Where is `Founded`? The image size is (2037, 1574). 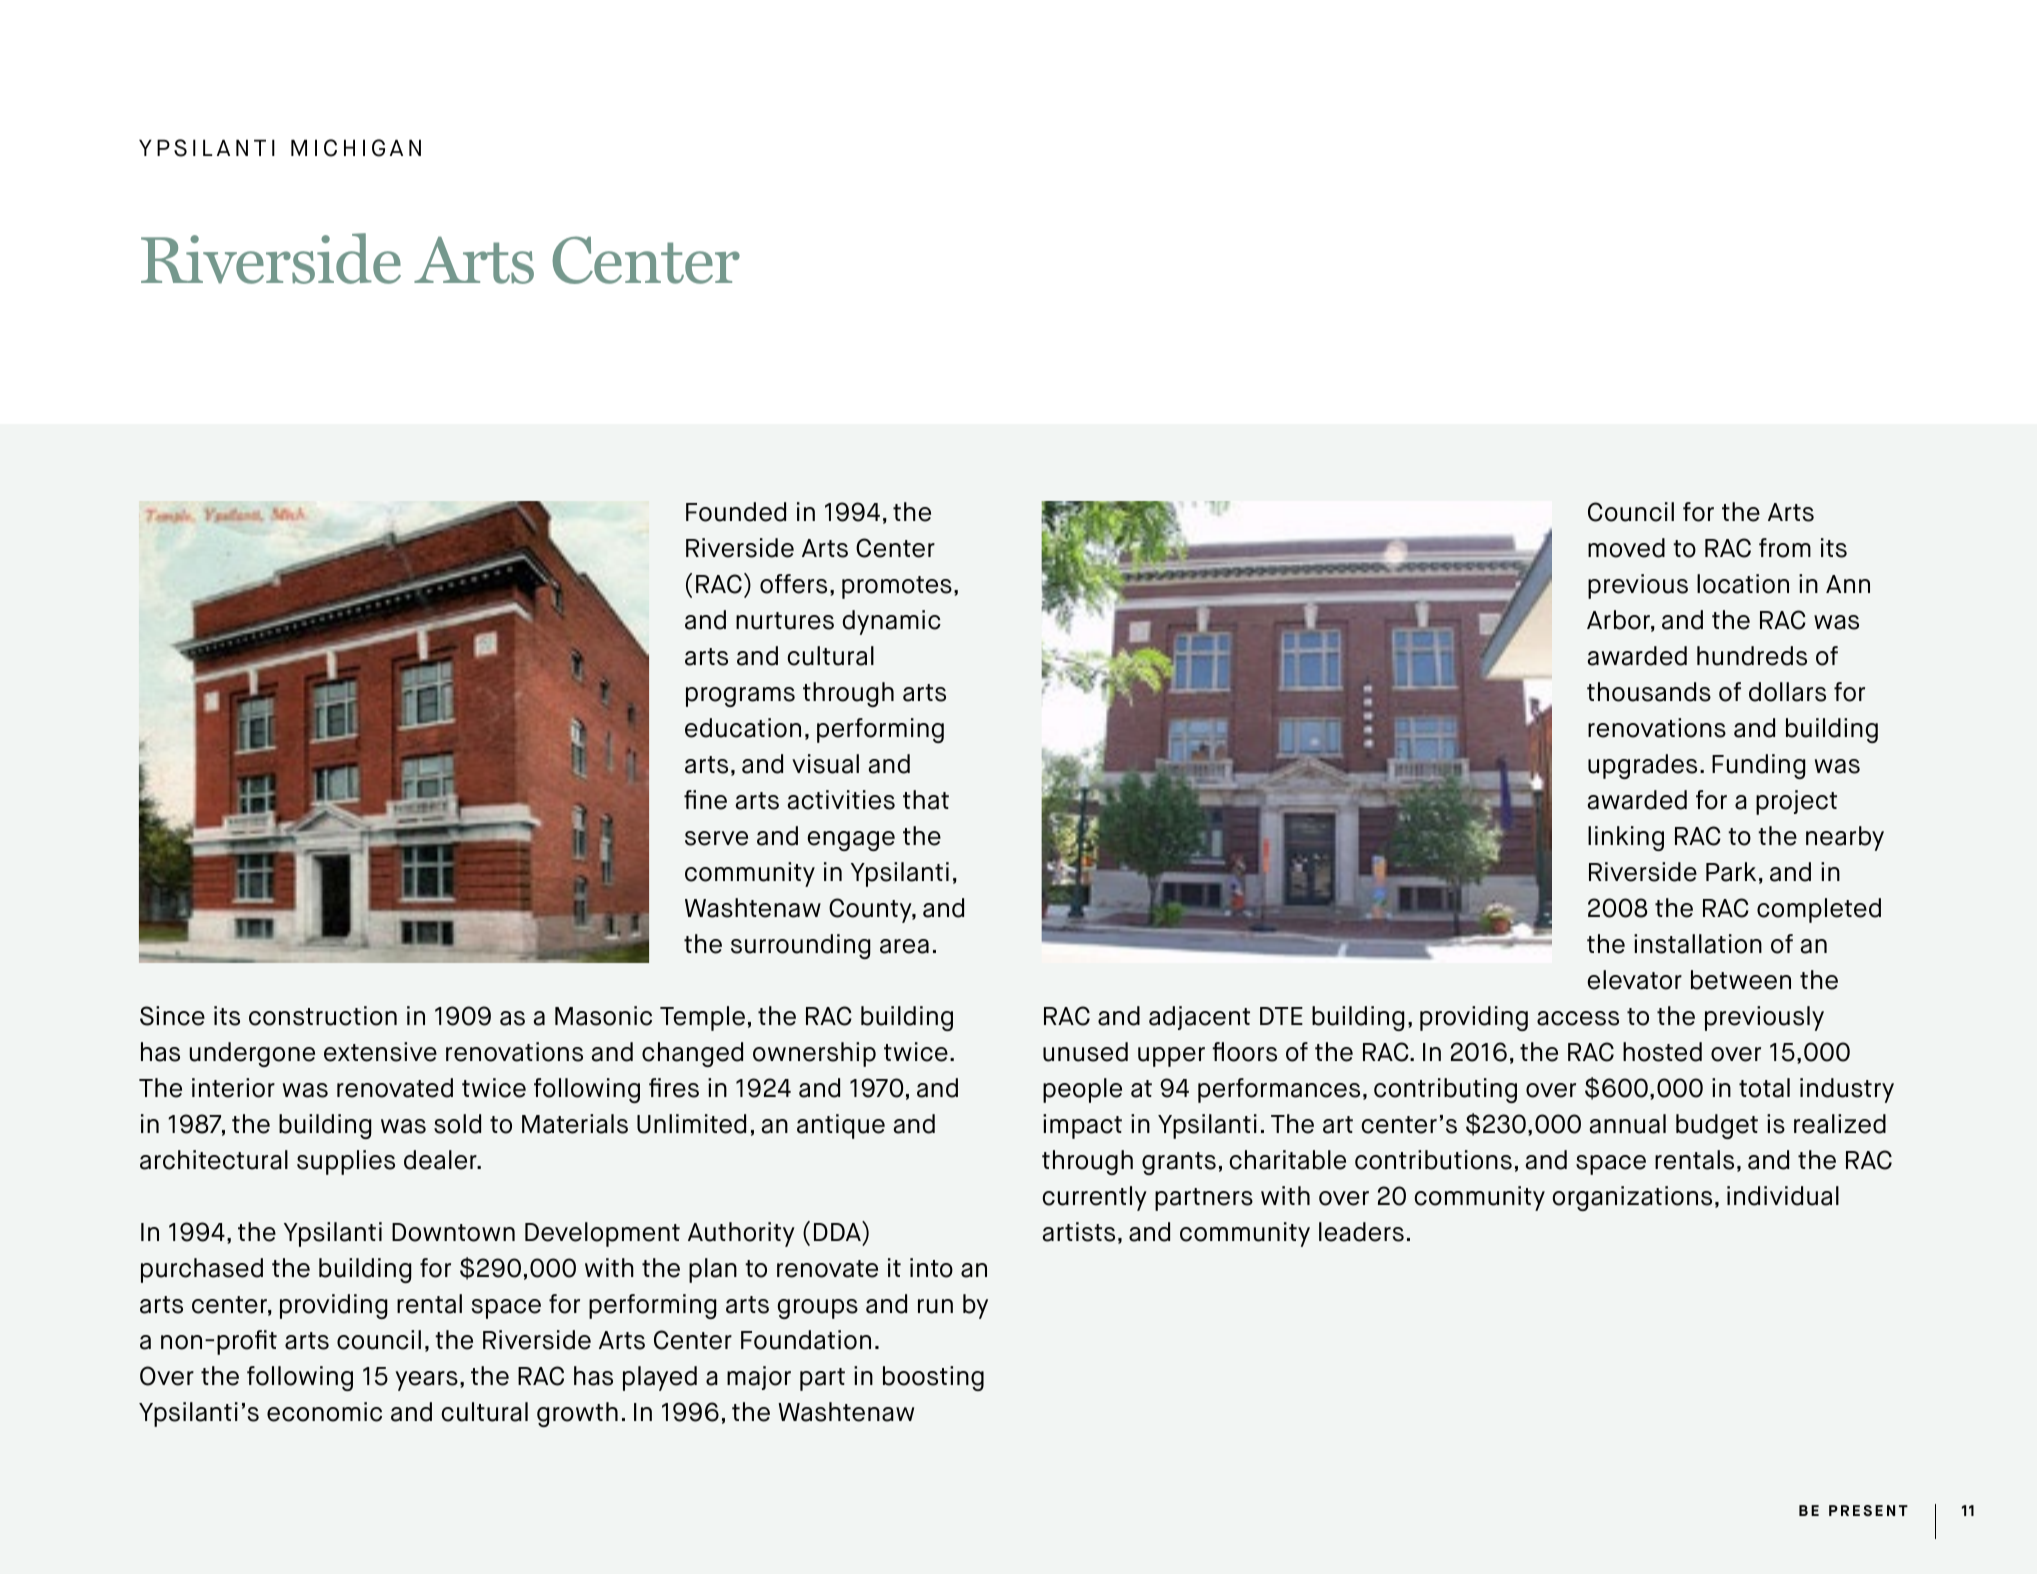
Founded is located at coordinates (736, 512).
